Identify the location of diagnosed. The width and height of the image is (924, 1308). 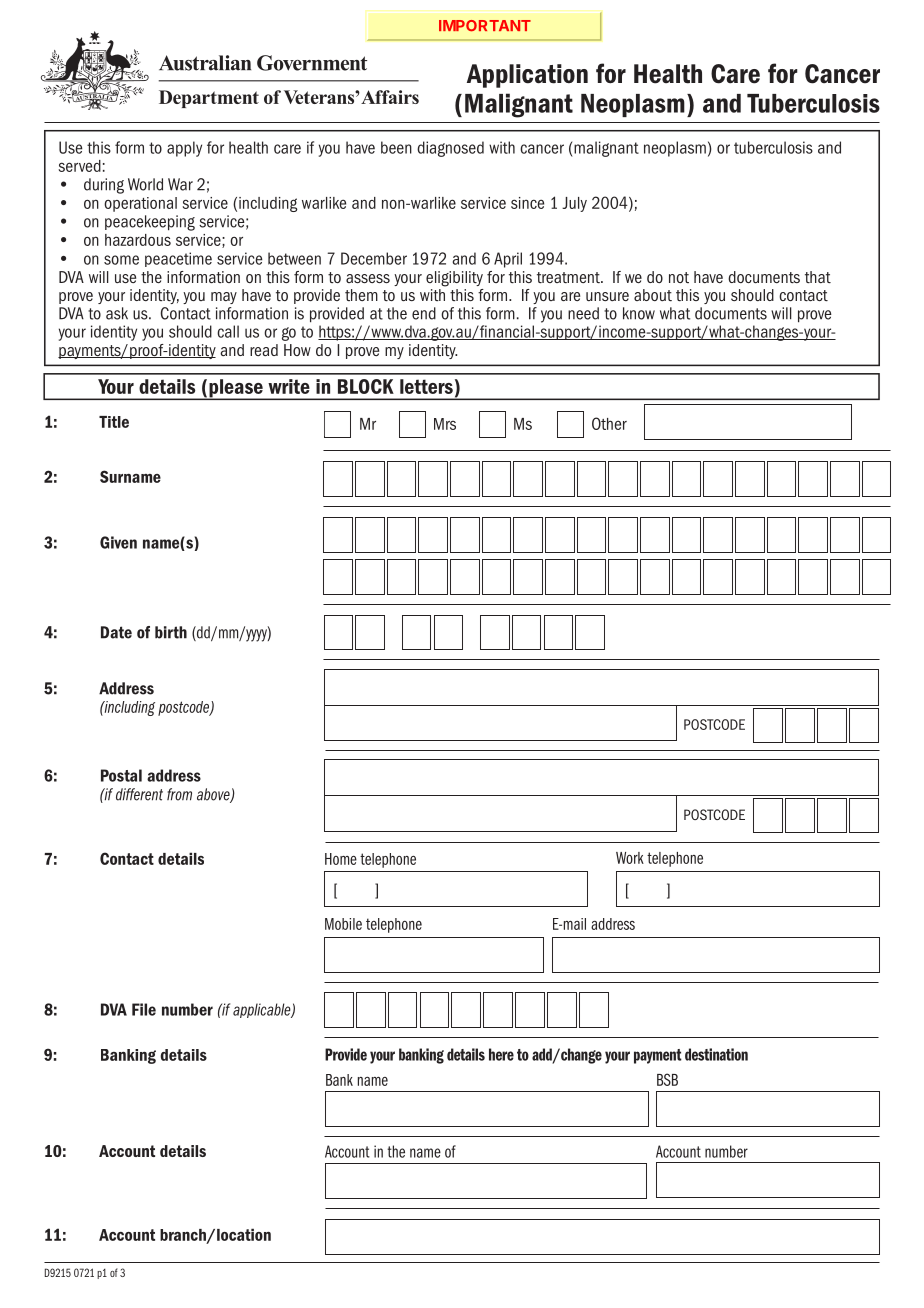
(450, 149).
